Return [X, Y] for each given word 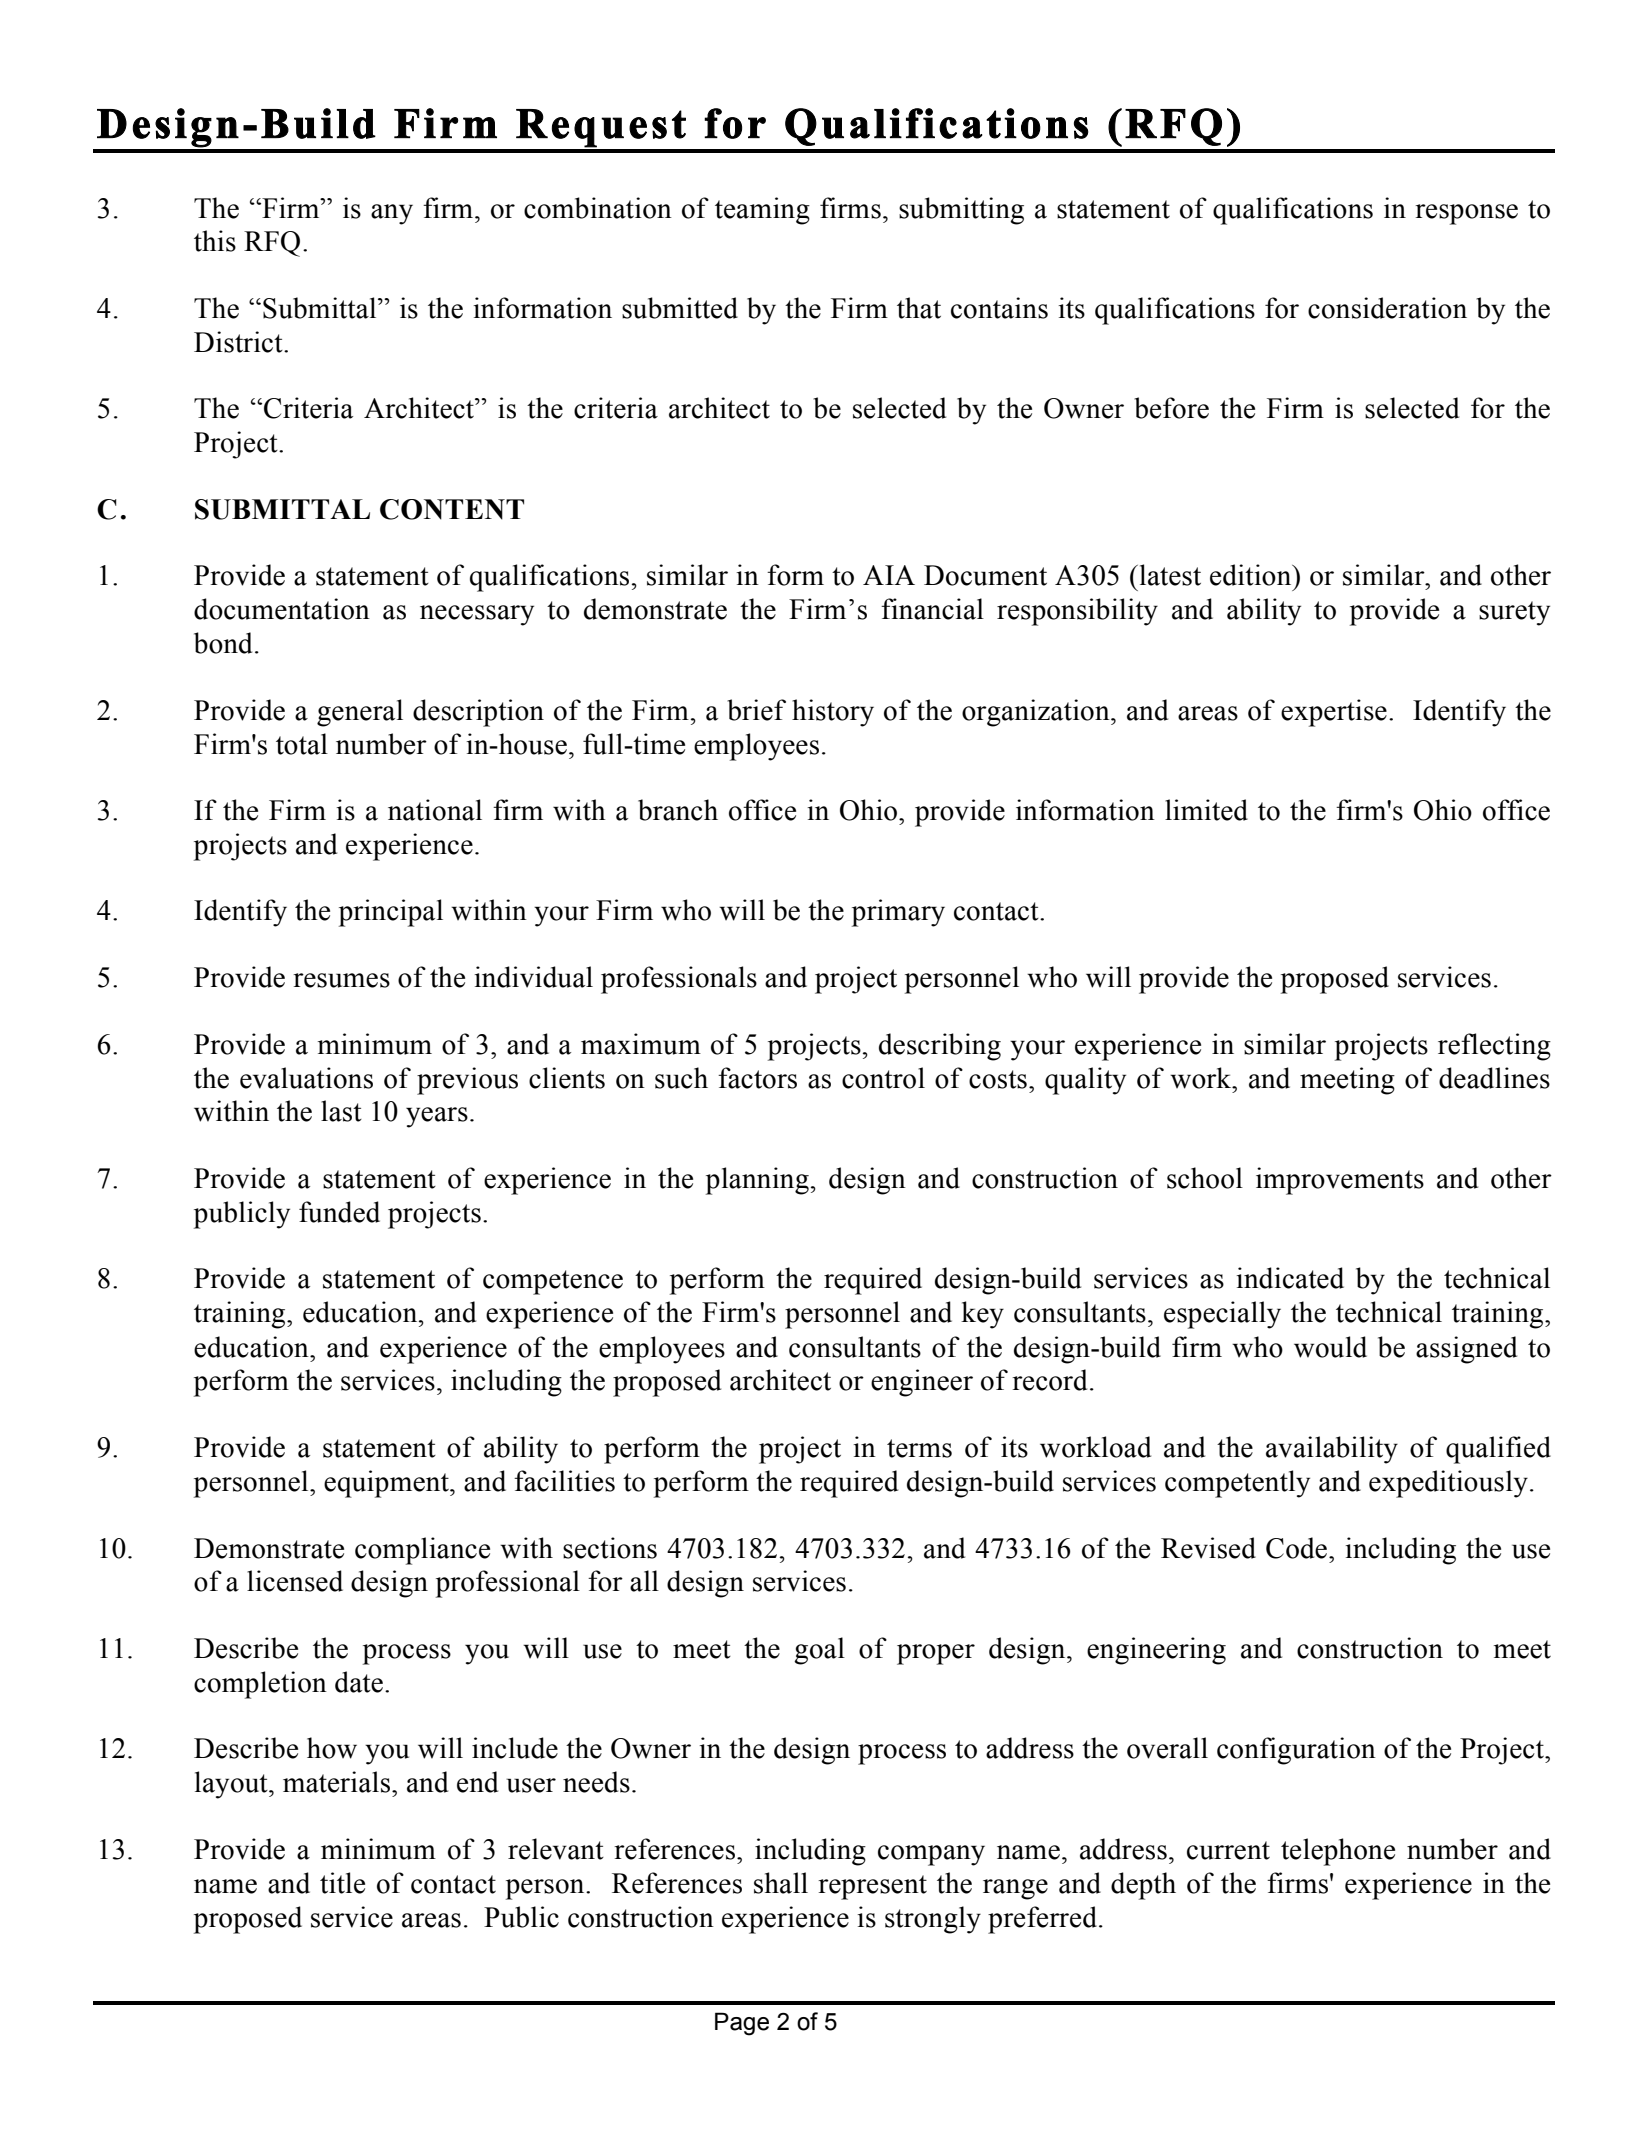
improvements [1340, 1181]
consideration [1387, 308]
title [342, 1883]
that [919, 308]
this [215, 241]
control [883, 1078]
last [341, 1111]
